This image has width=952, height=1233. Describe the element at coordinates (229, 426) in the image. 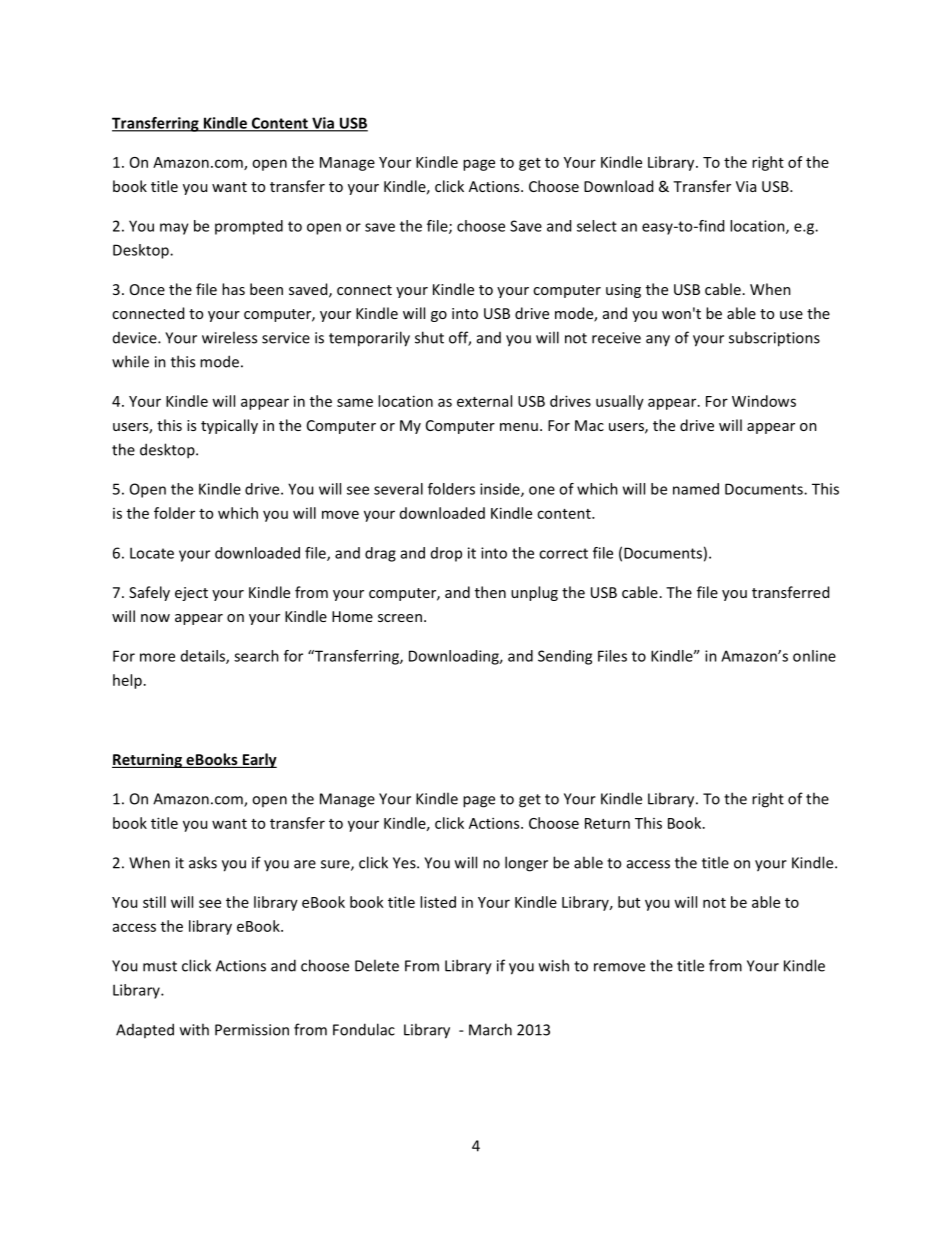

I see `typically` at that location.
